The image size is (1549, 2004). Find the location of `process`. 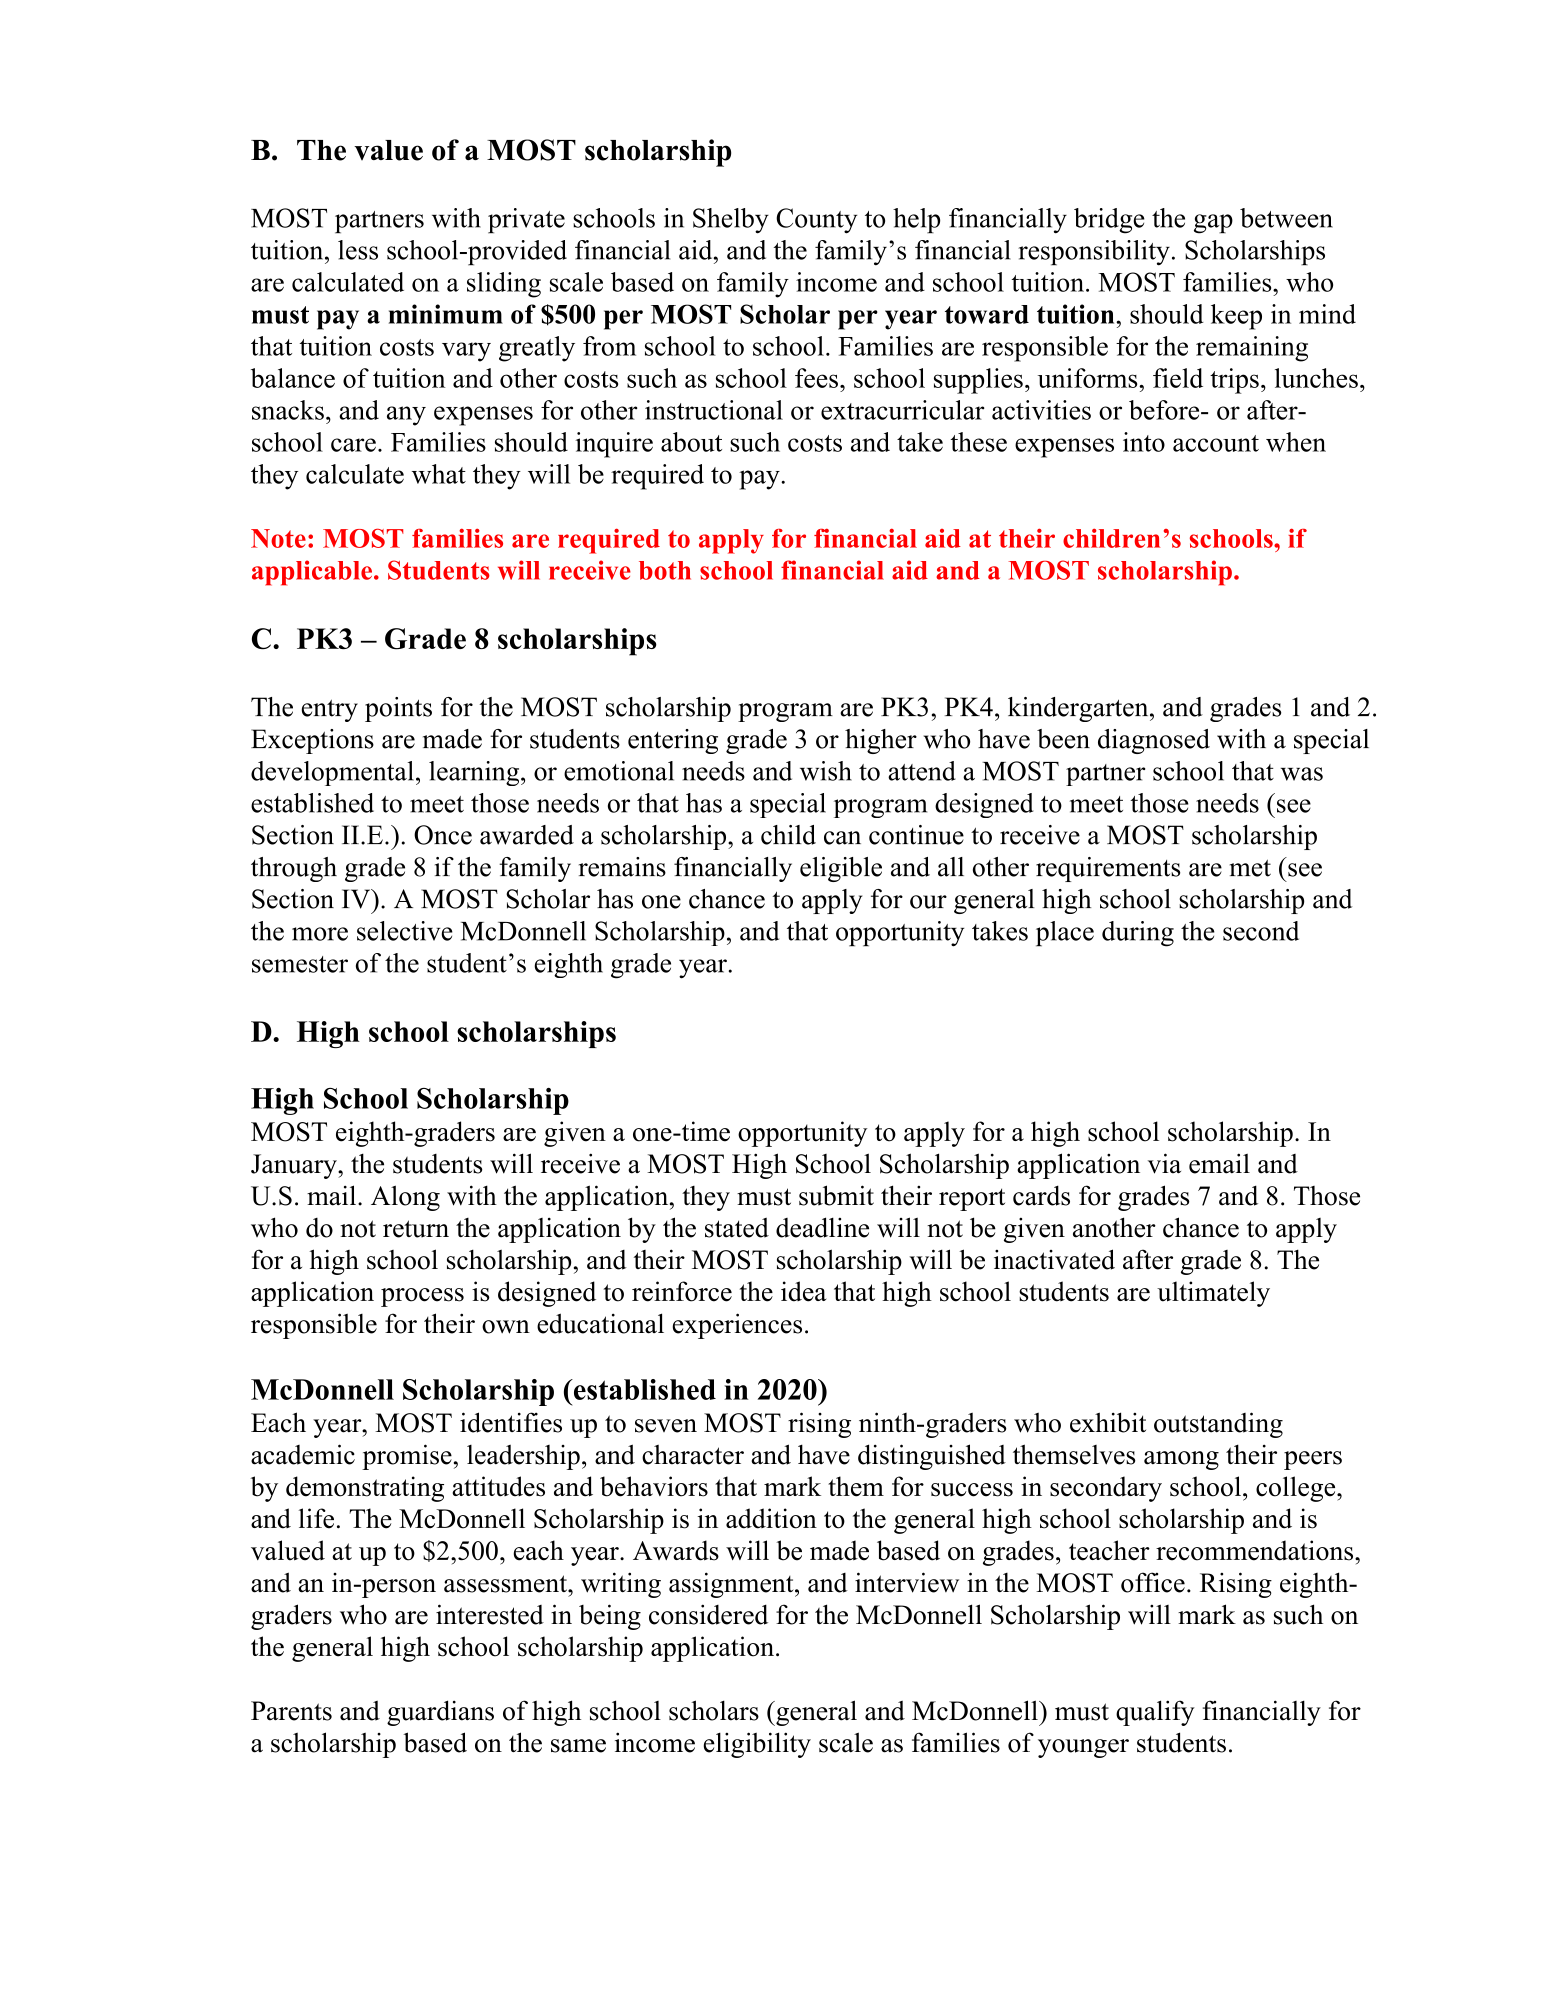

process is located at coordinates (422, 1297).
